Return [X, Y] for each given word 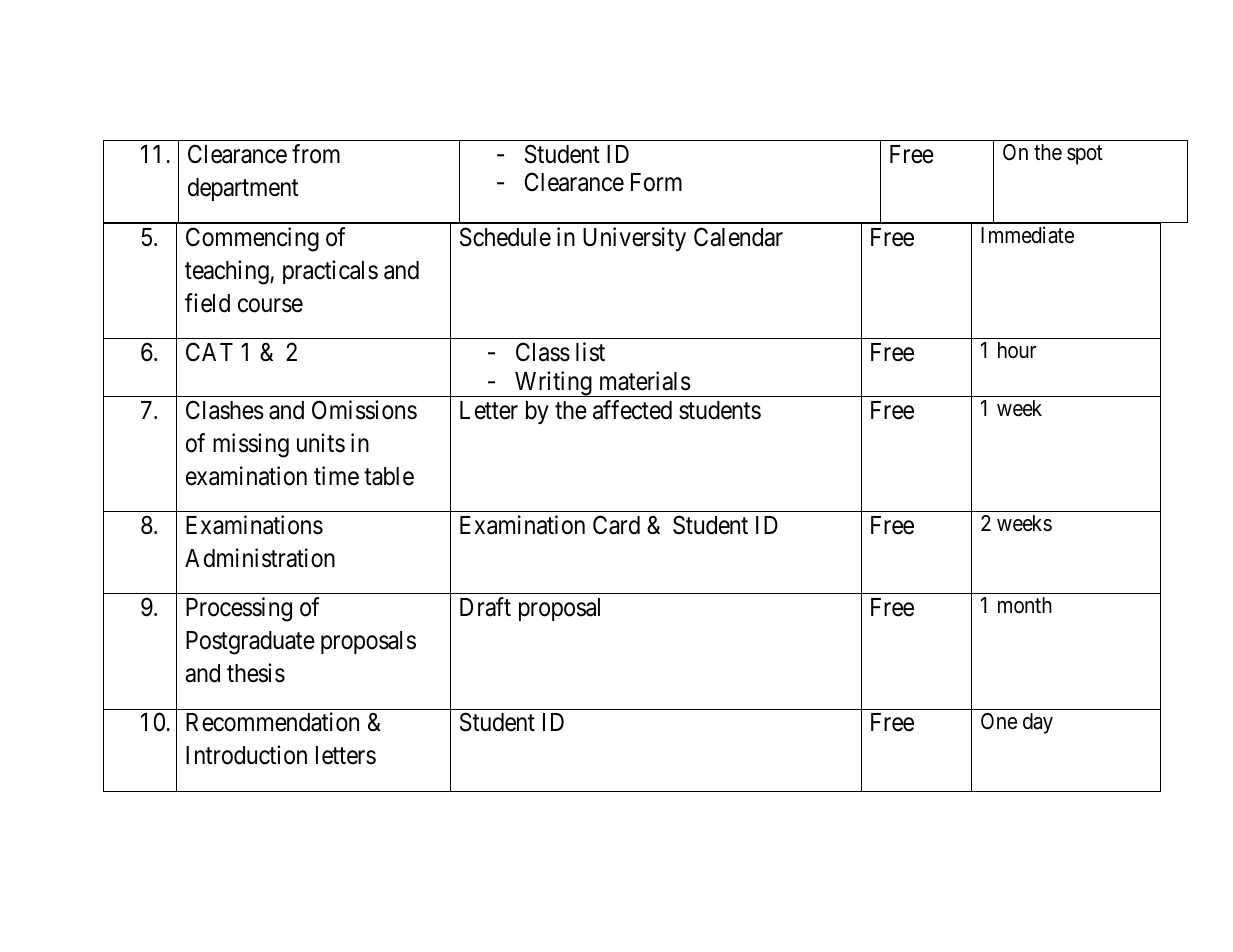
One [999, 721]
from [316, 154]
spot [1085, 155]
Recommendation [272, 722]
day [1038, 723]
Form [656, 182]
